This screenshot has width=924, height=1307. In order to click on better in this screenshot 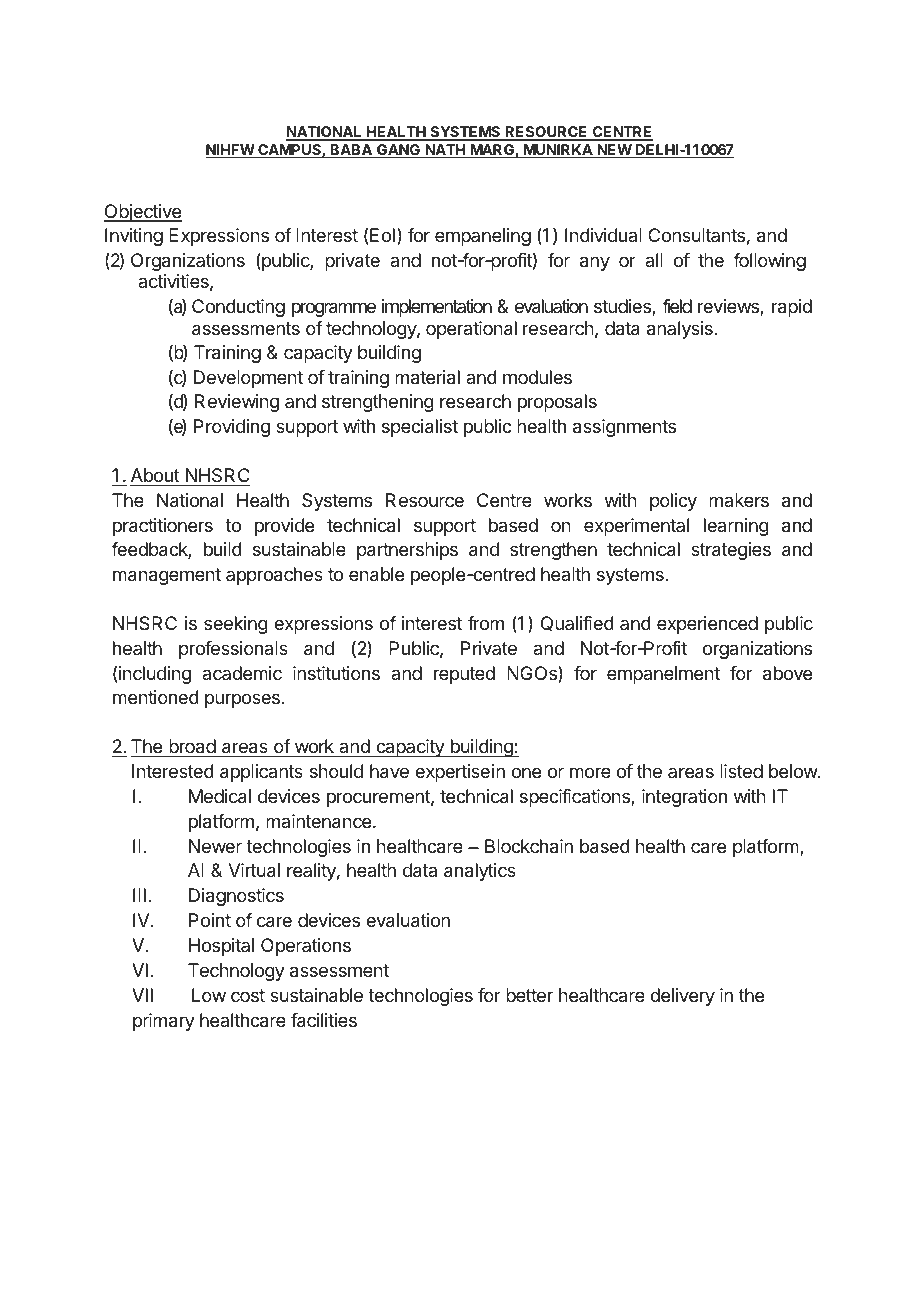, I will do `click(529, 995)`.
